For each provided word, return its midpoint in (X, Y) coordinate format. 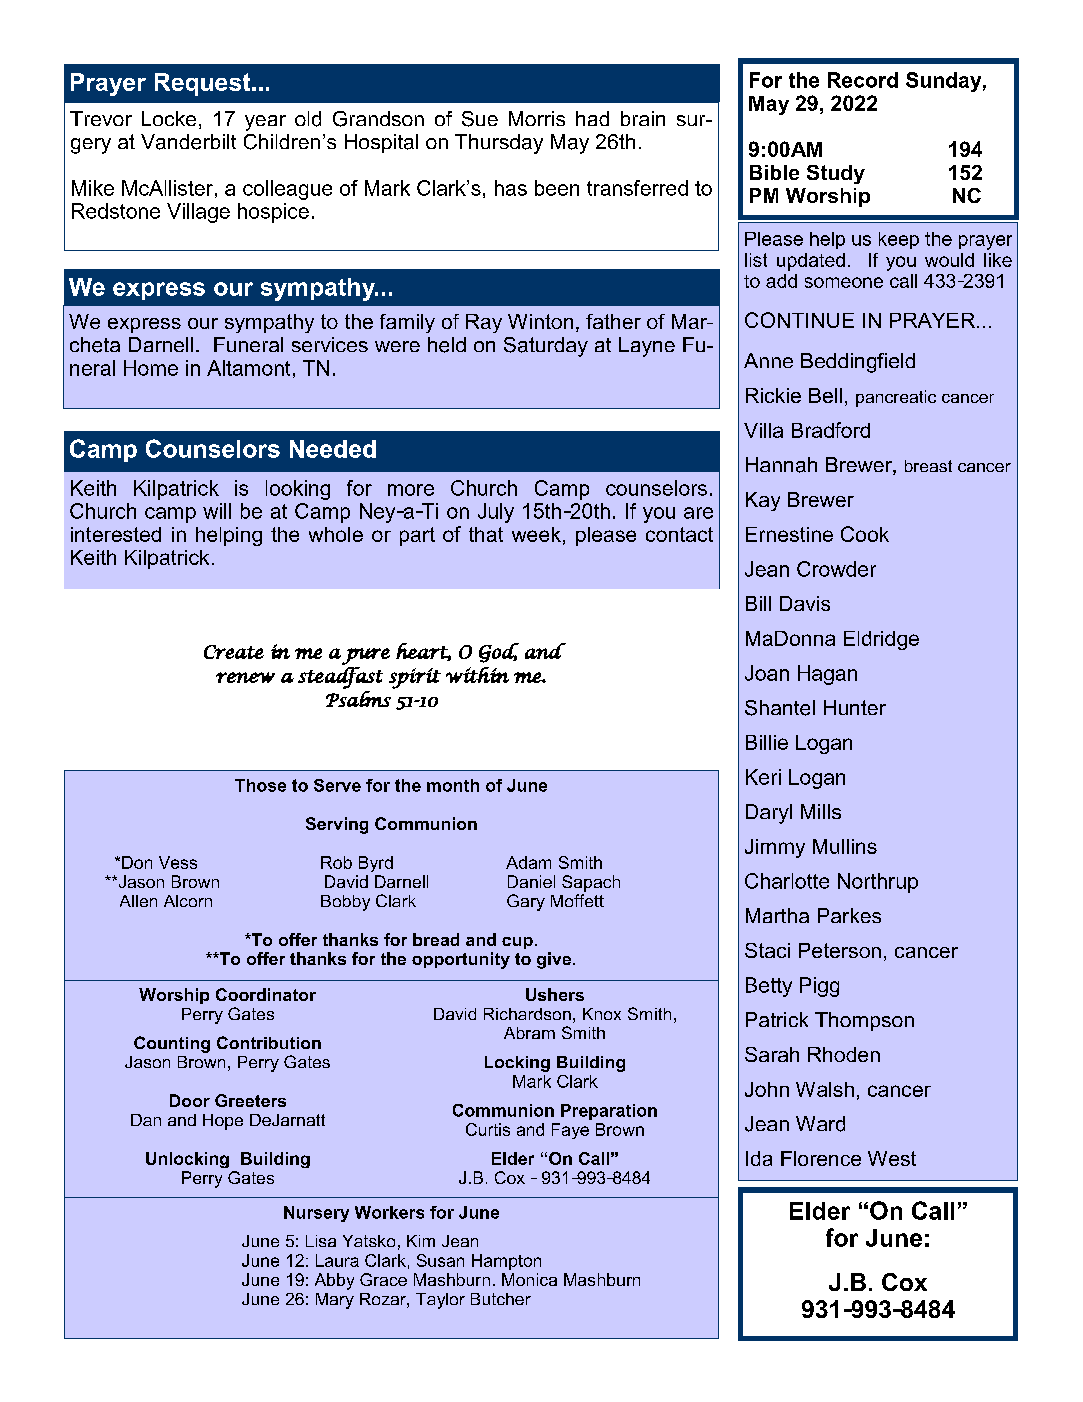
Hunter (855, 707)
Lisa (321, 1241)
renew (245, 677)
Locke (169, 118)
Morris (537, 118)
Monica (529, 1279)
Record (863, 80)
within (477, 675)
